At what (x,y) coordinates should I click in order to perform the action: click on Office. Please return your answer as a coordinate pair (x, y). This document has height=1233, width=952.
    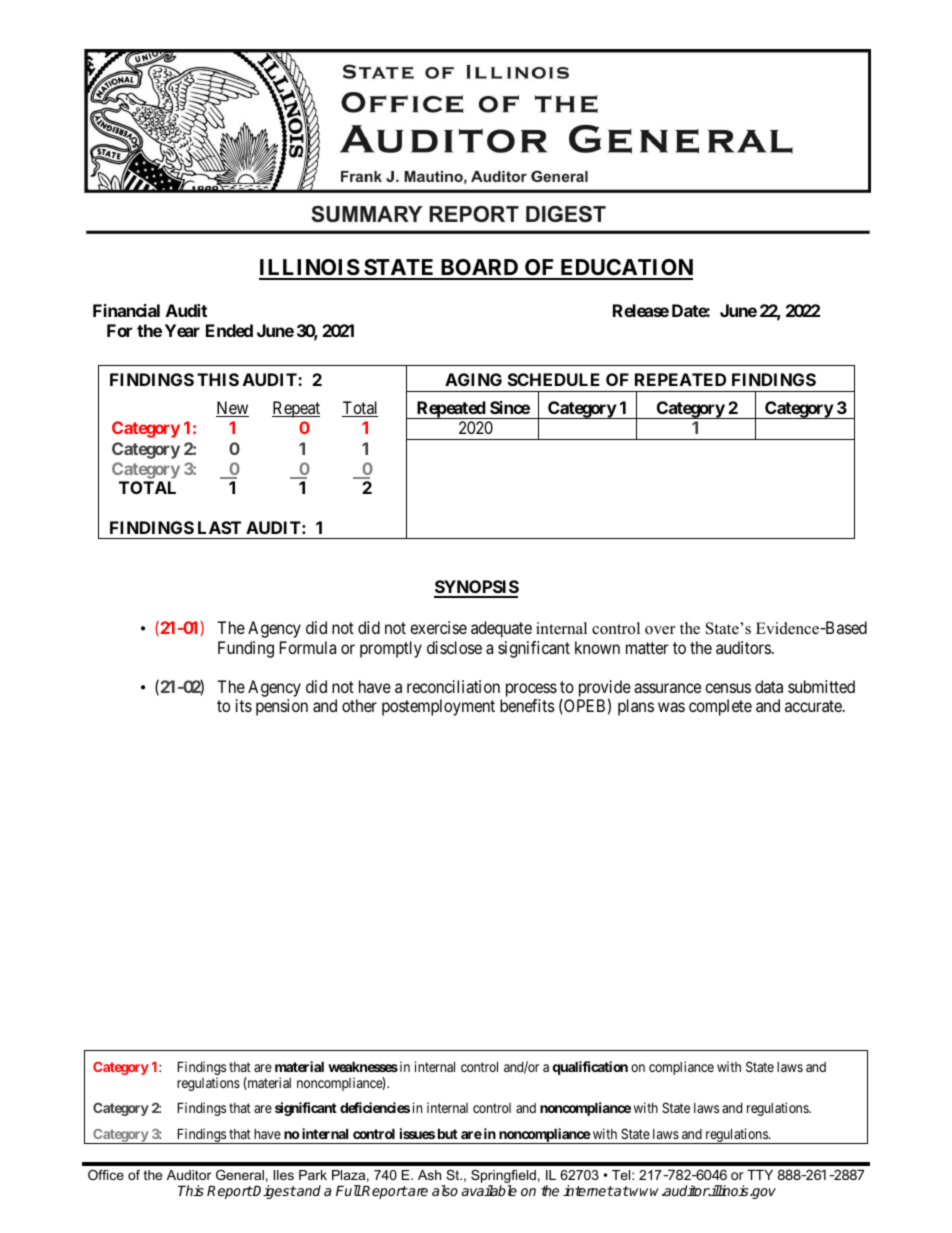
    Looking at the image, I should click on (106, 1175).
